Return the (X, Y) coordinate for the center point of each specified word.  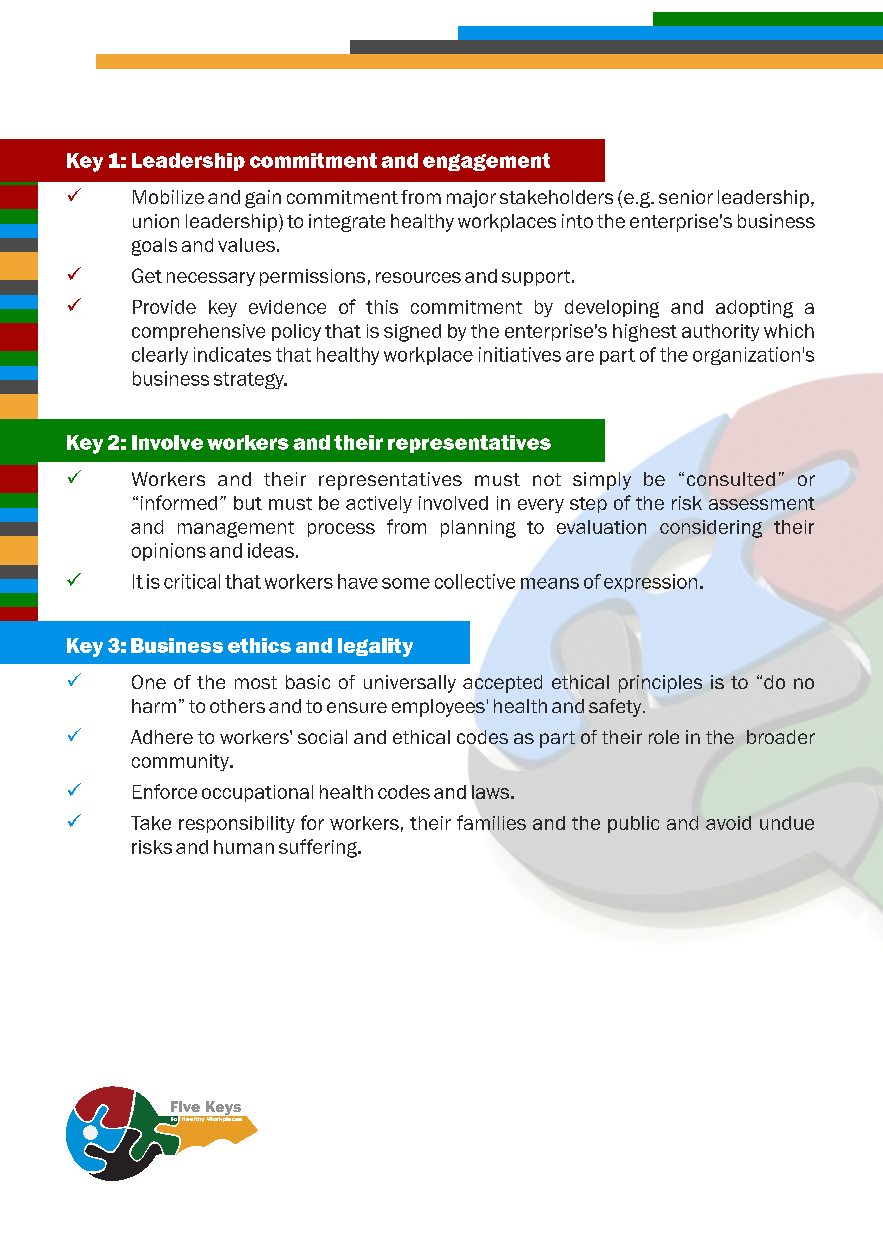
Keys (224, 1109)
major (471, 199)
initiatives (520, 354)
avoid (728, 823)
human (244, 847)
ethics (259, 645)
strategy (250, 380)
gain (263, 199)
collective (475, 581)
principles (660, 684)
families (491, 822)
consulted (731, 479)
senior (686, 197)
